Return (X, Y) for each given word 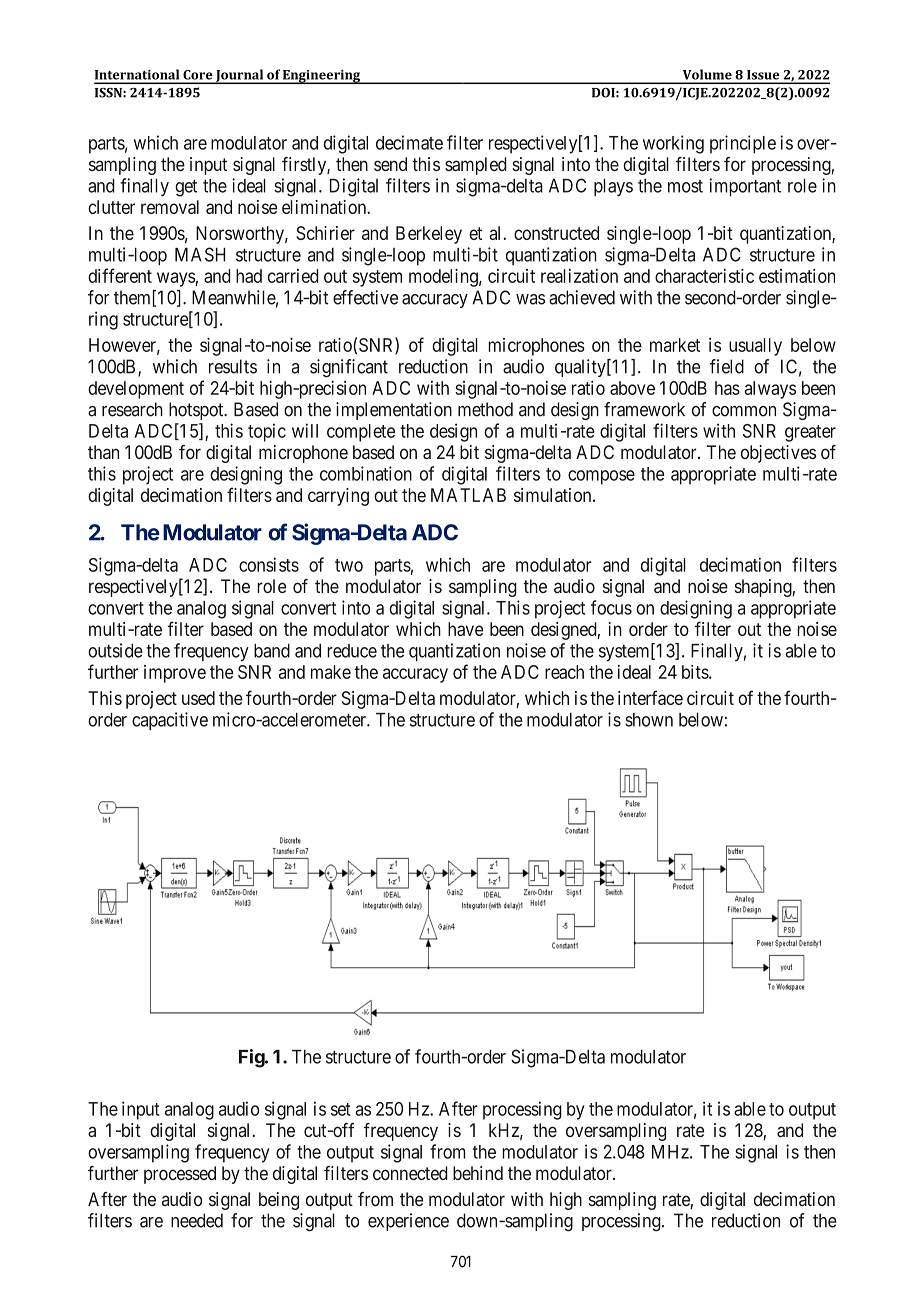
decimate (409, 142)
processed (180, 1175)
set (341, 1109)
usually (755, 347)
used (198, 698)
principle (743, 144)
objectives (778, 454)
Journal (240, 76)
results (233, 366)
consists (269, 564)
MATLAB (468, 495)
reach (564, 672)
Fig (252, 1058)
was (530, 299)
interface (650, 697)
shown (649, 720)
